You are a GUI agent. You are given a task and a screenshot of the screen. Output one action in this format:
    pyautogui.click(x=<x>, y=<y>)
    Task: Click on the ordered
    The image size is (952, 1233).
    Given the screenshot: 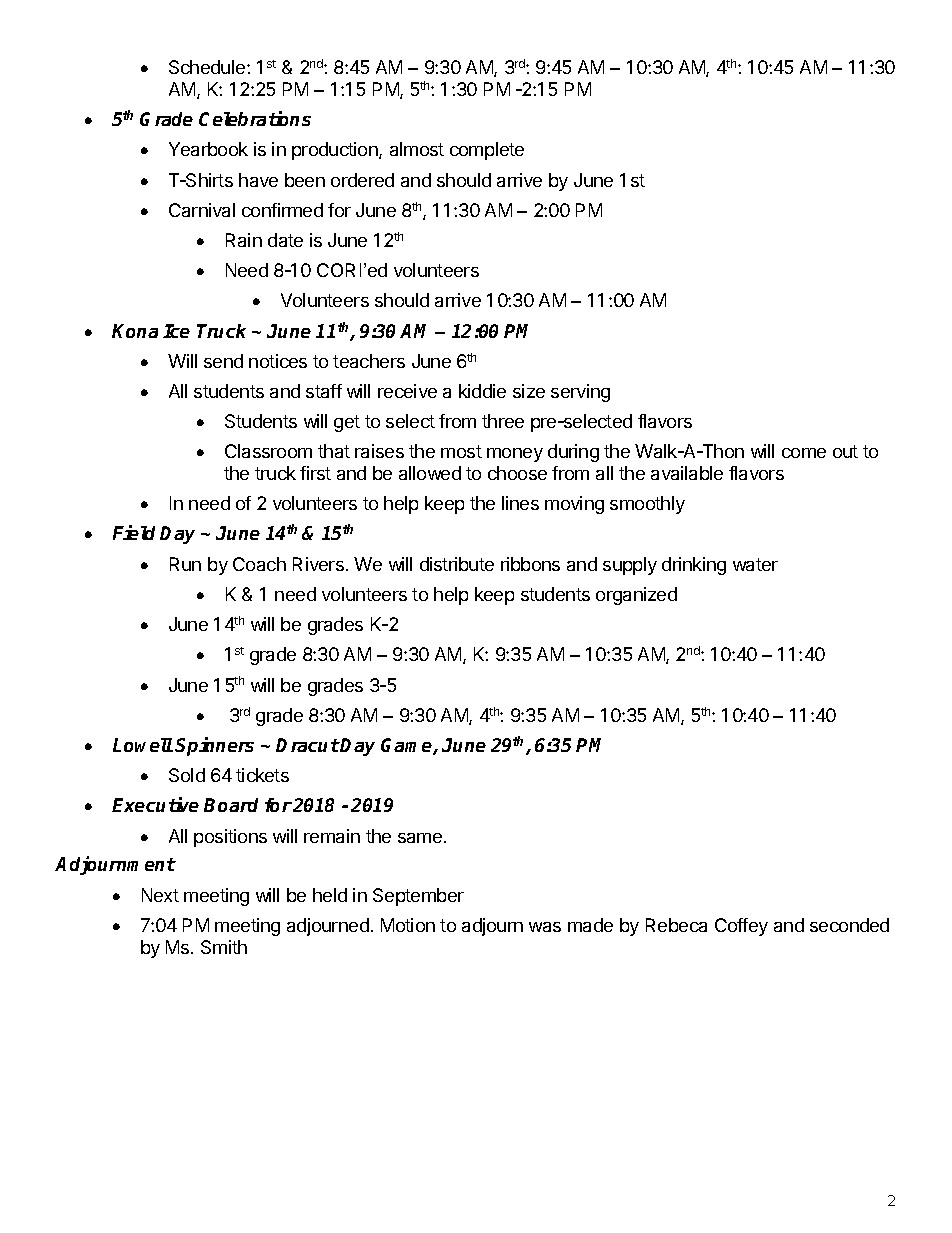 What is the action you would take?
    pyautogui.click(x=362, y=180)
